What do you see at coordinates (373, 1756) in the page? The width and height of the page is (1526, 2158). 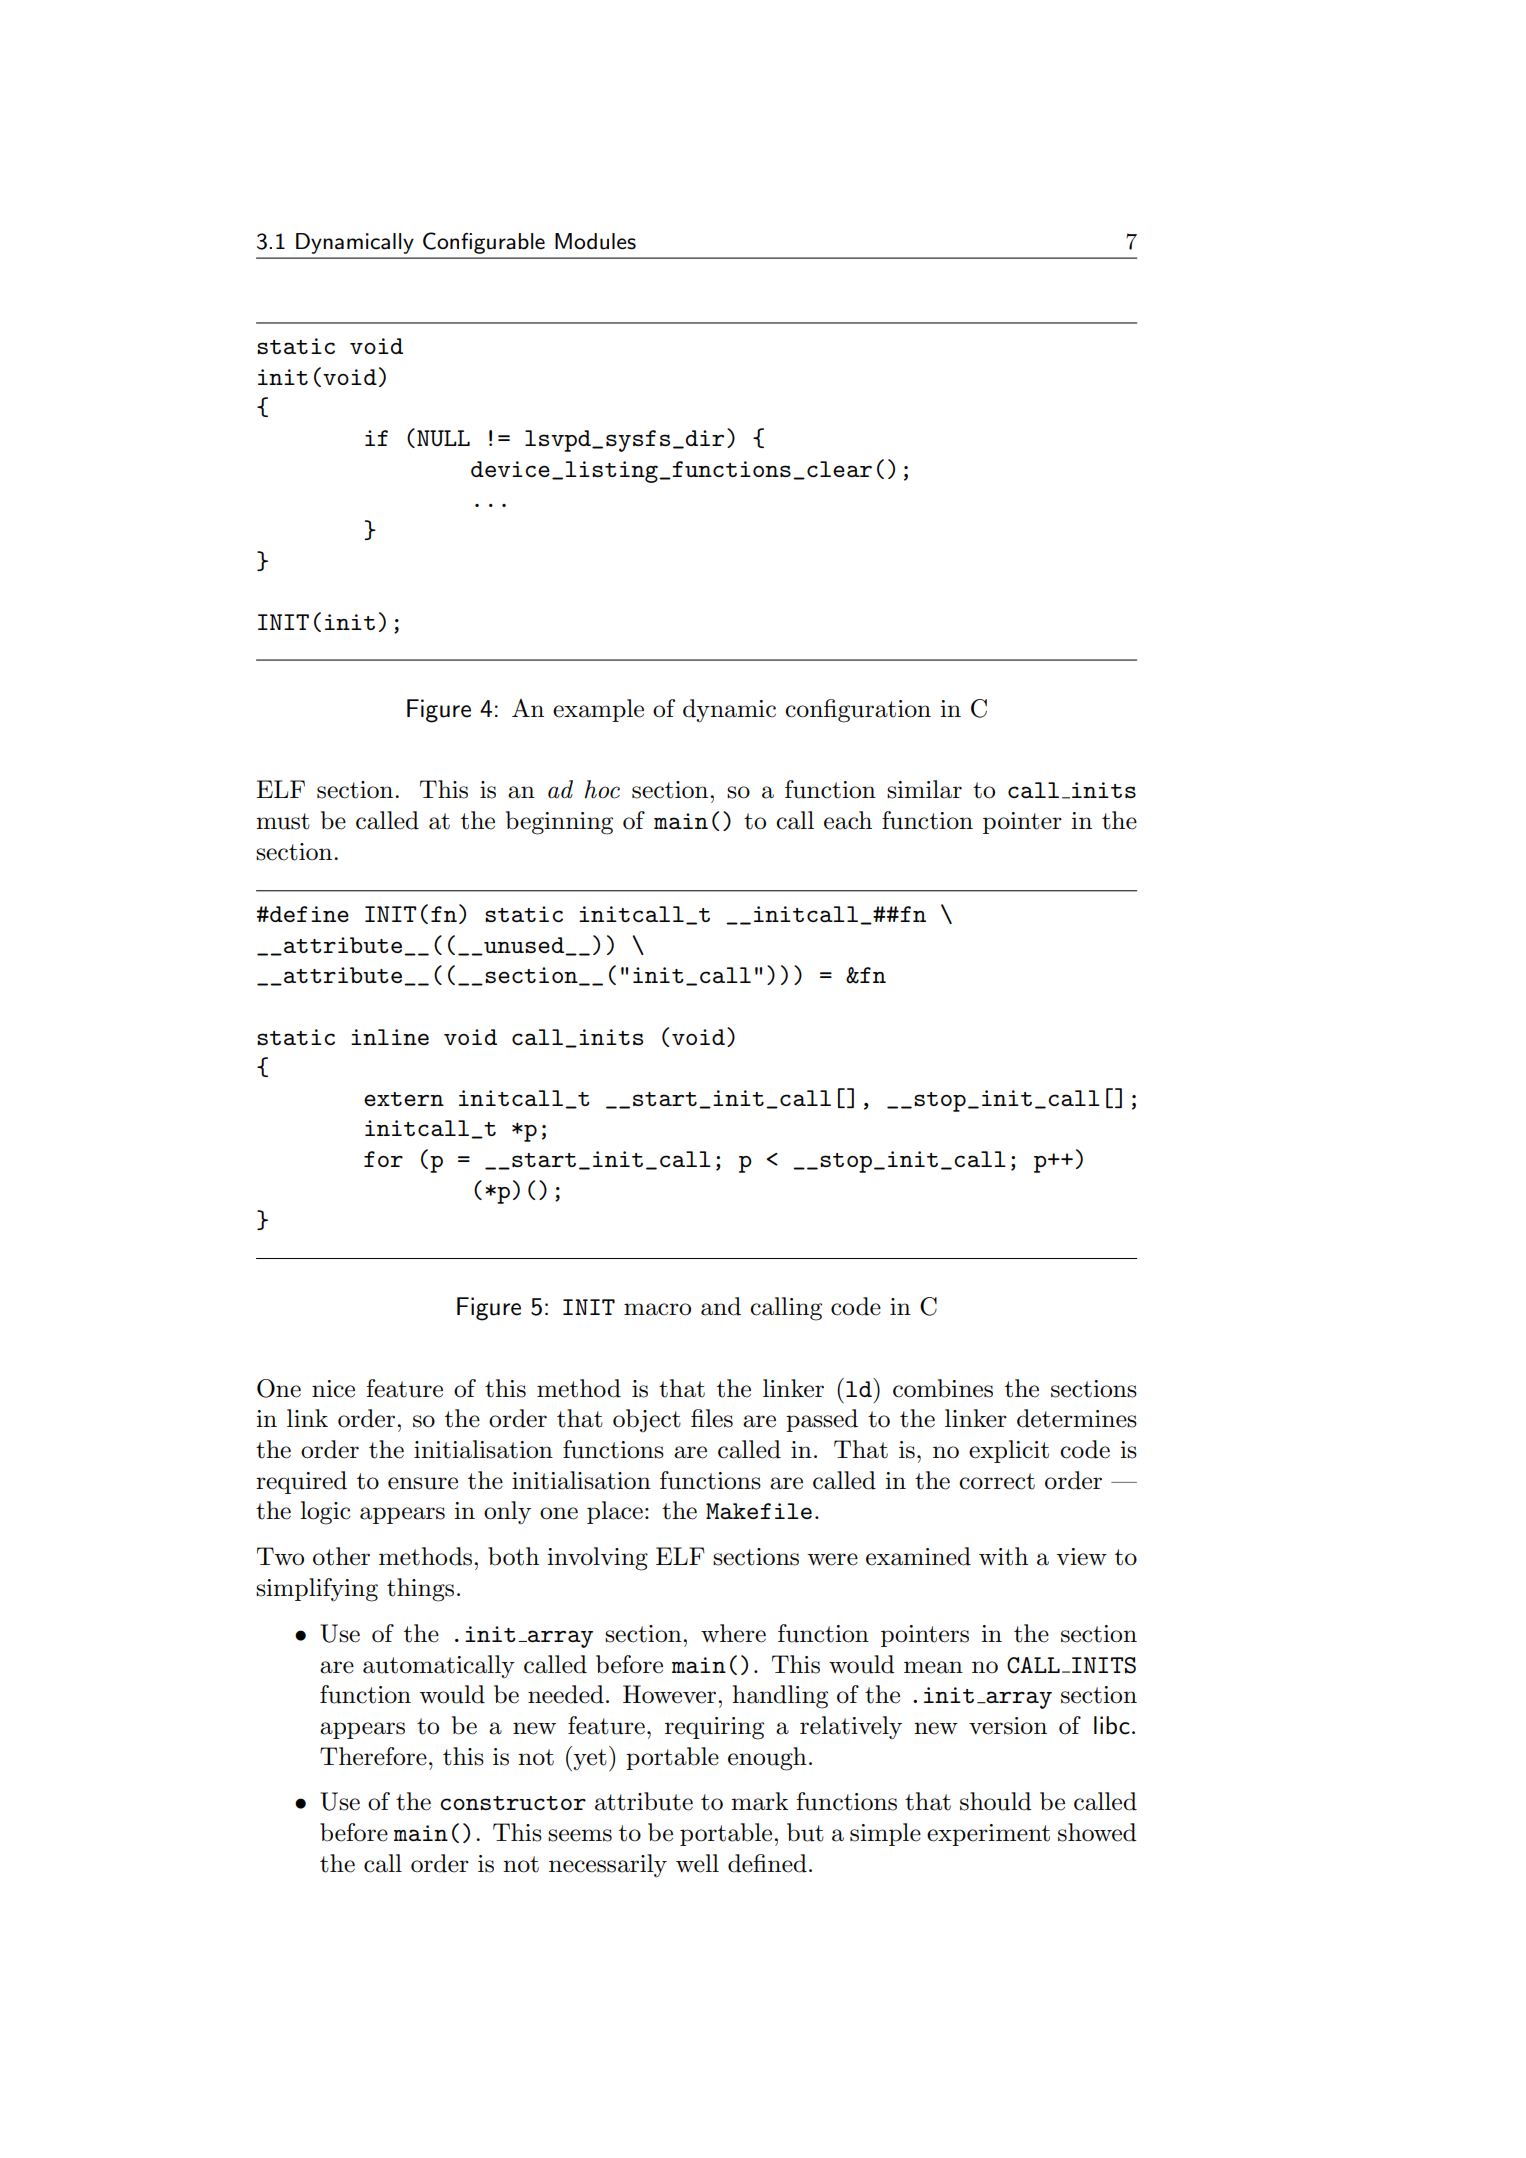 I see `Therefore` at bounding box center [373, 1756].
